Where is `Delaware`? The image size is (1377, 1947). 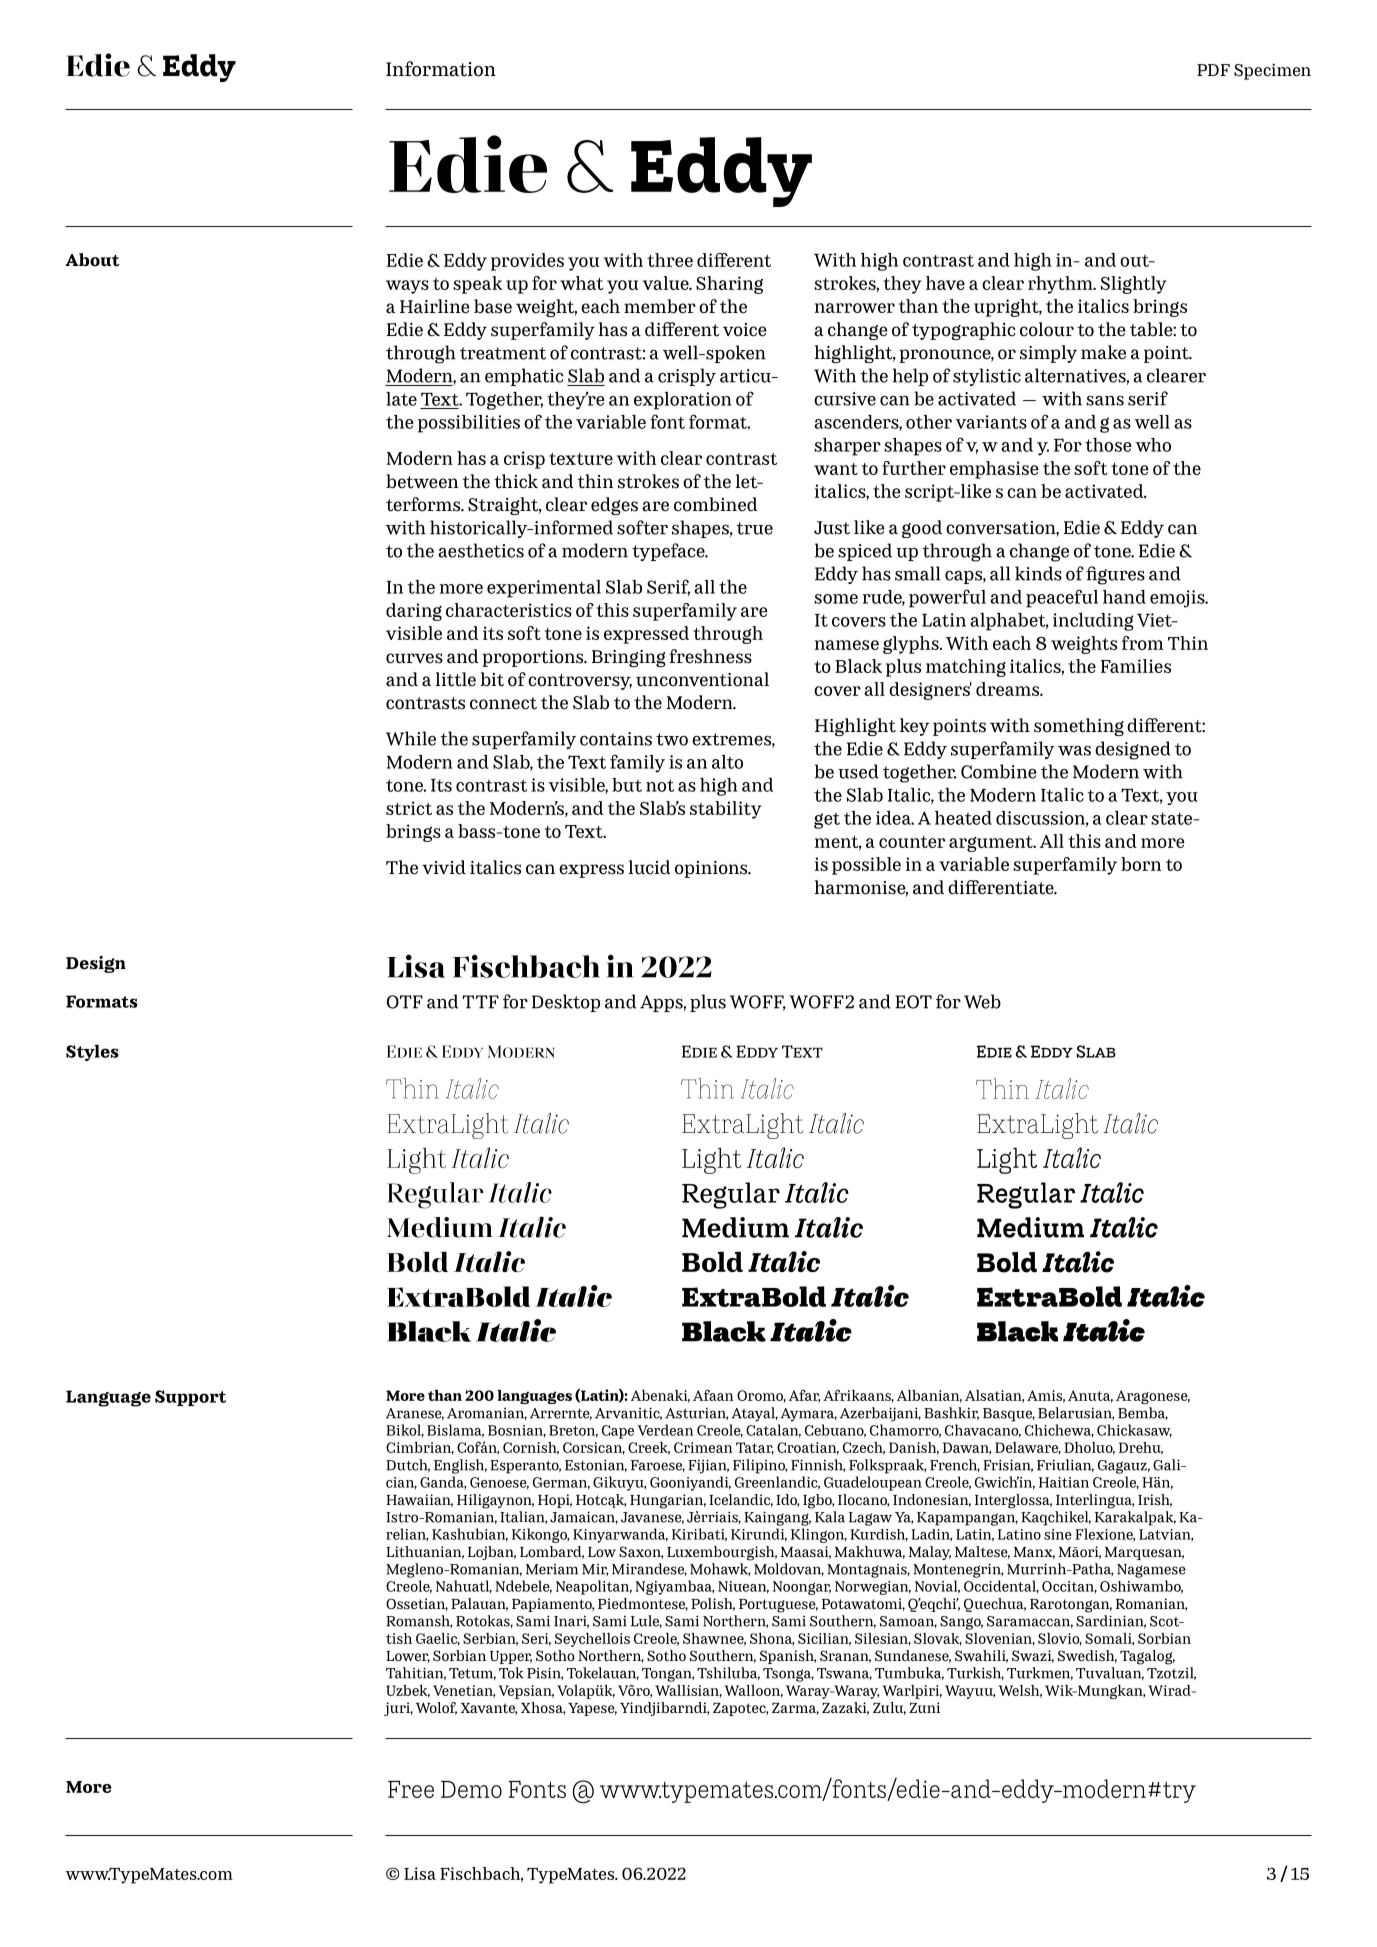
Delaware is located at coordinates (1028, 1448).
